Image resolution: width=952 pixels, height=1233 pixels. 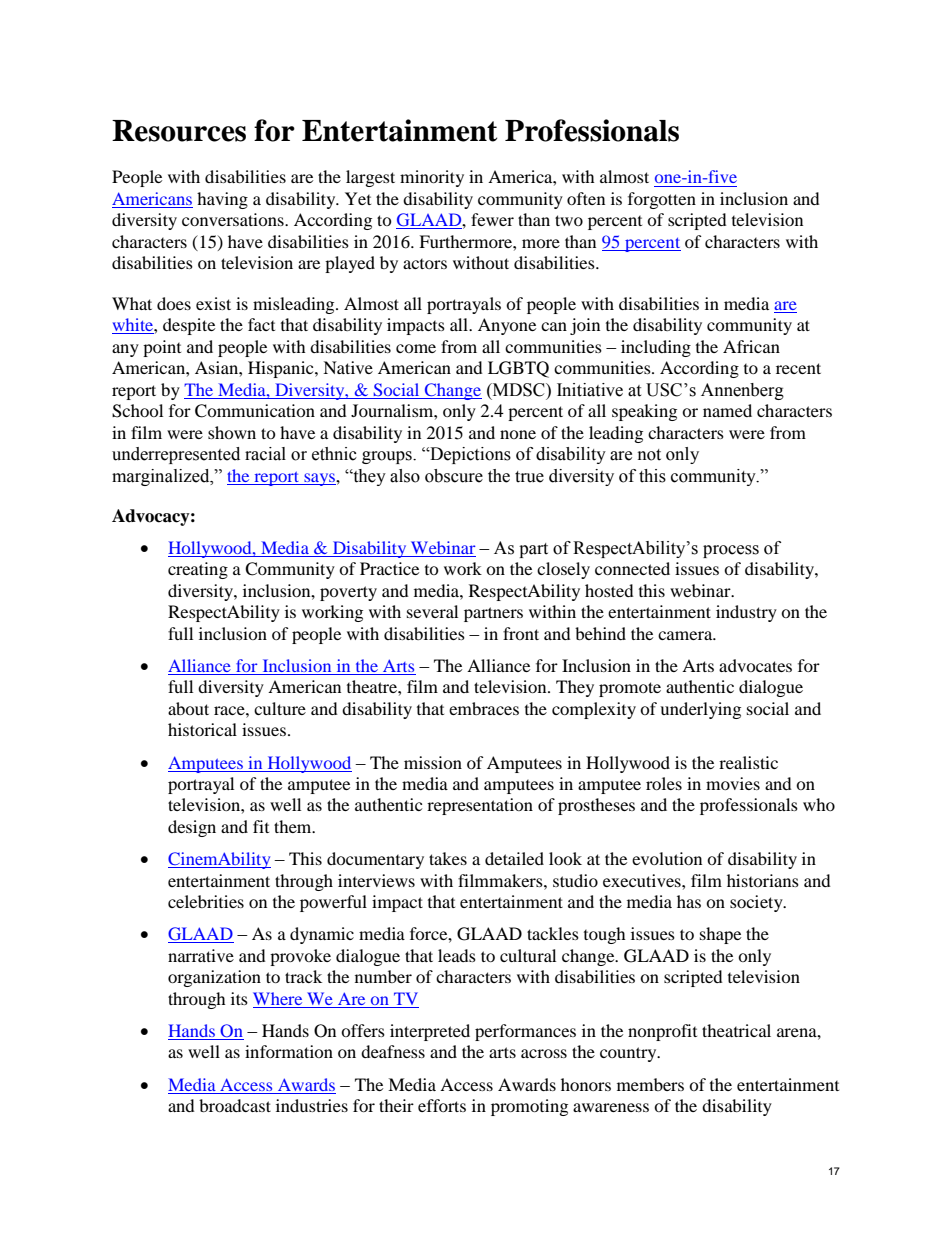 What do you see at coordinates (448, 858) in the screenshot?
I see `takes` at bounding box center [448, 858].
